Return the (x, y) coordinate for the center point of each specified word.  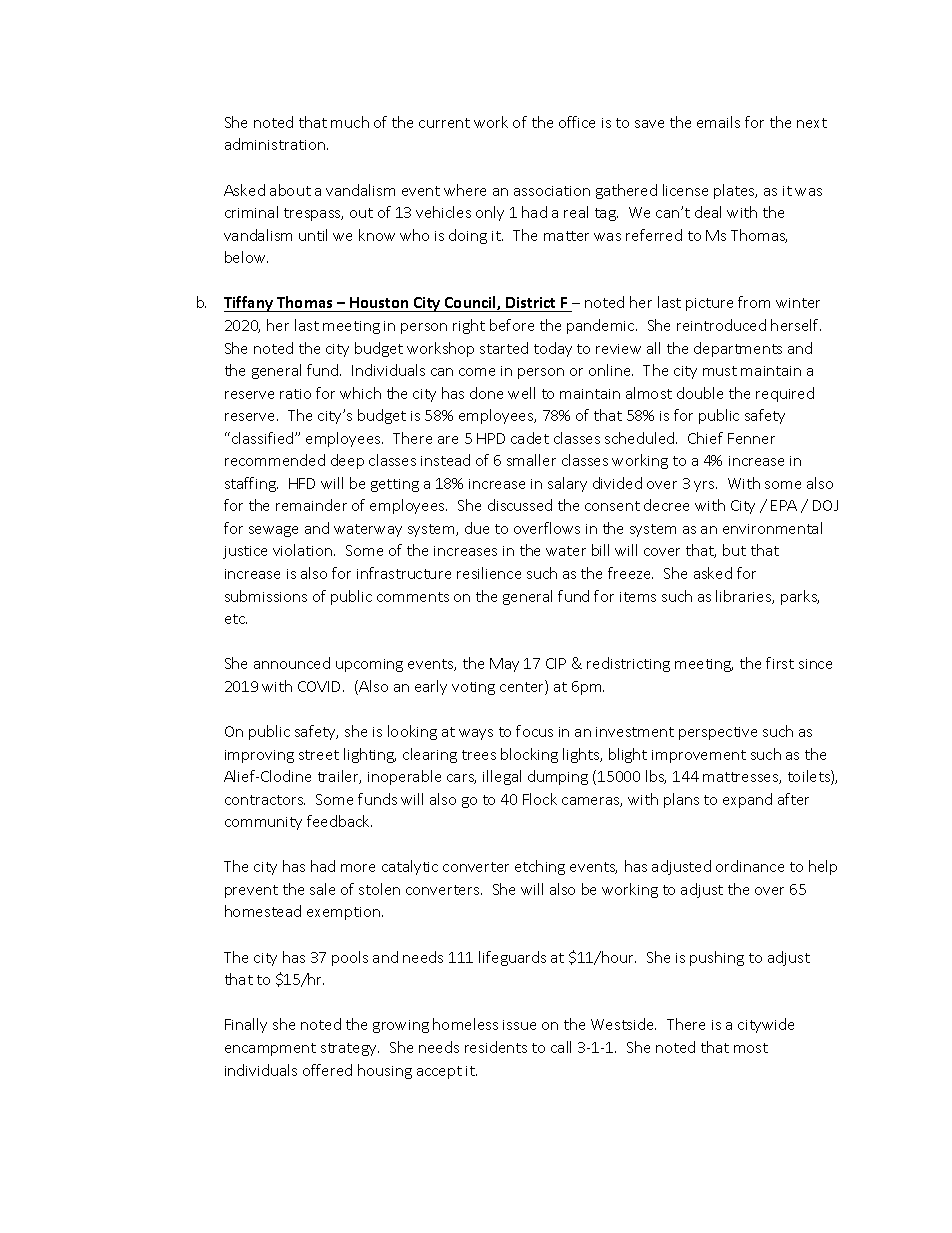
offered (327, 1070)
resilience (489, 573)
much (350, 122)
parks (800, 597)
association (552, 191)
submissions (266, 596)
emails (718, 122)
